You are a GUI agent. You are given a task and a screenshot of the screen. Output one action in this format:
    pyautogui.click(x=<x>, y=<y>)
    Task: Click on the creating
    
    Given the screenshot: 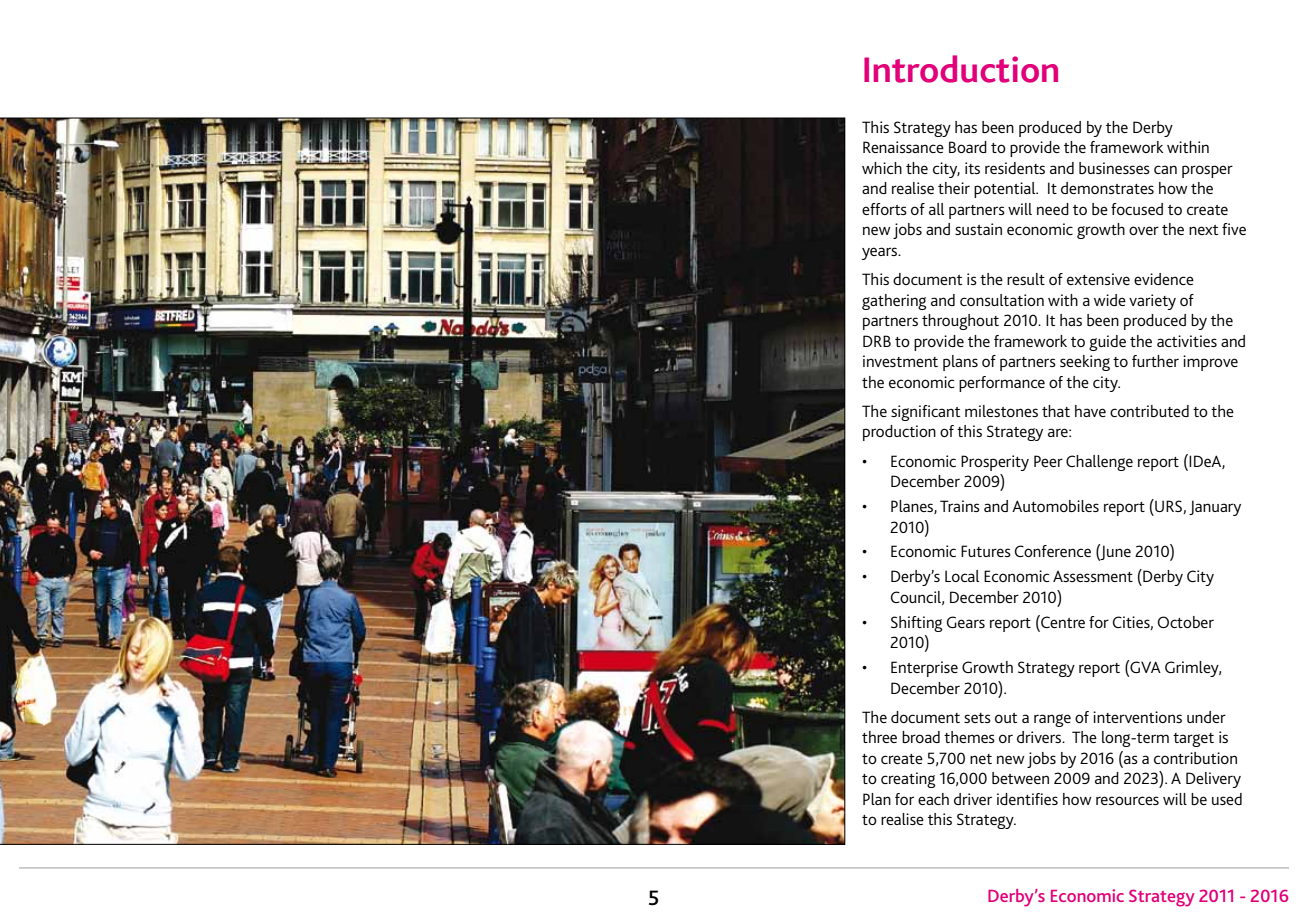 What is the action you would take?
    pyautogui.click(x=908, y=780)
